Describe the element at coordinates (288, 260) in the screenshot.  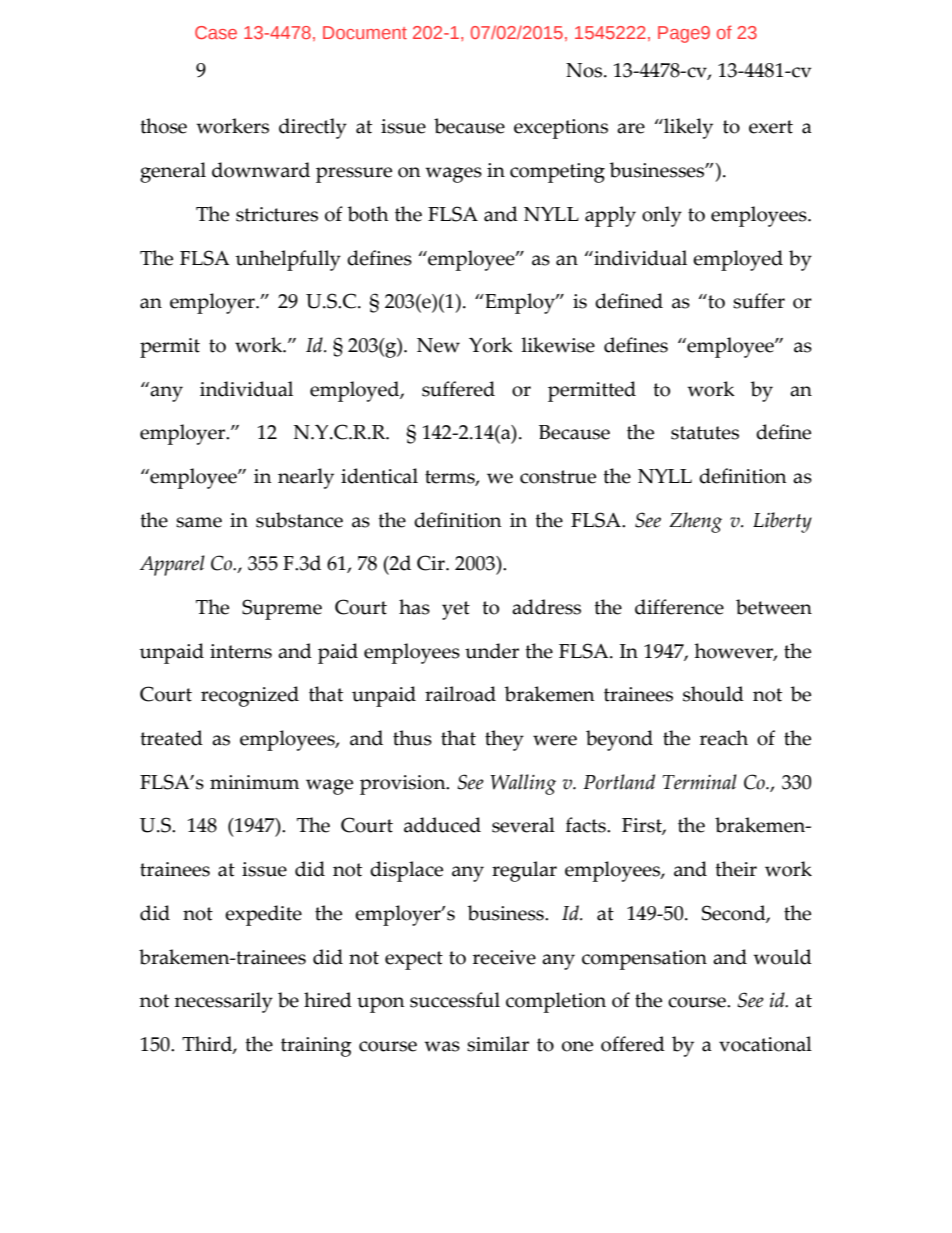
I see `unhelpfully` at that location.
